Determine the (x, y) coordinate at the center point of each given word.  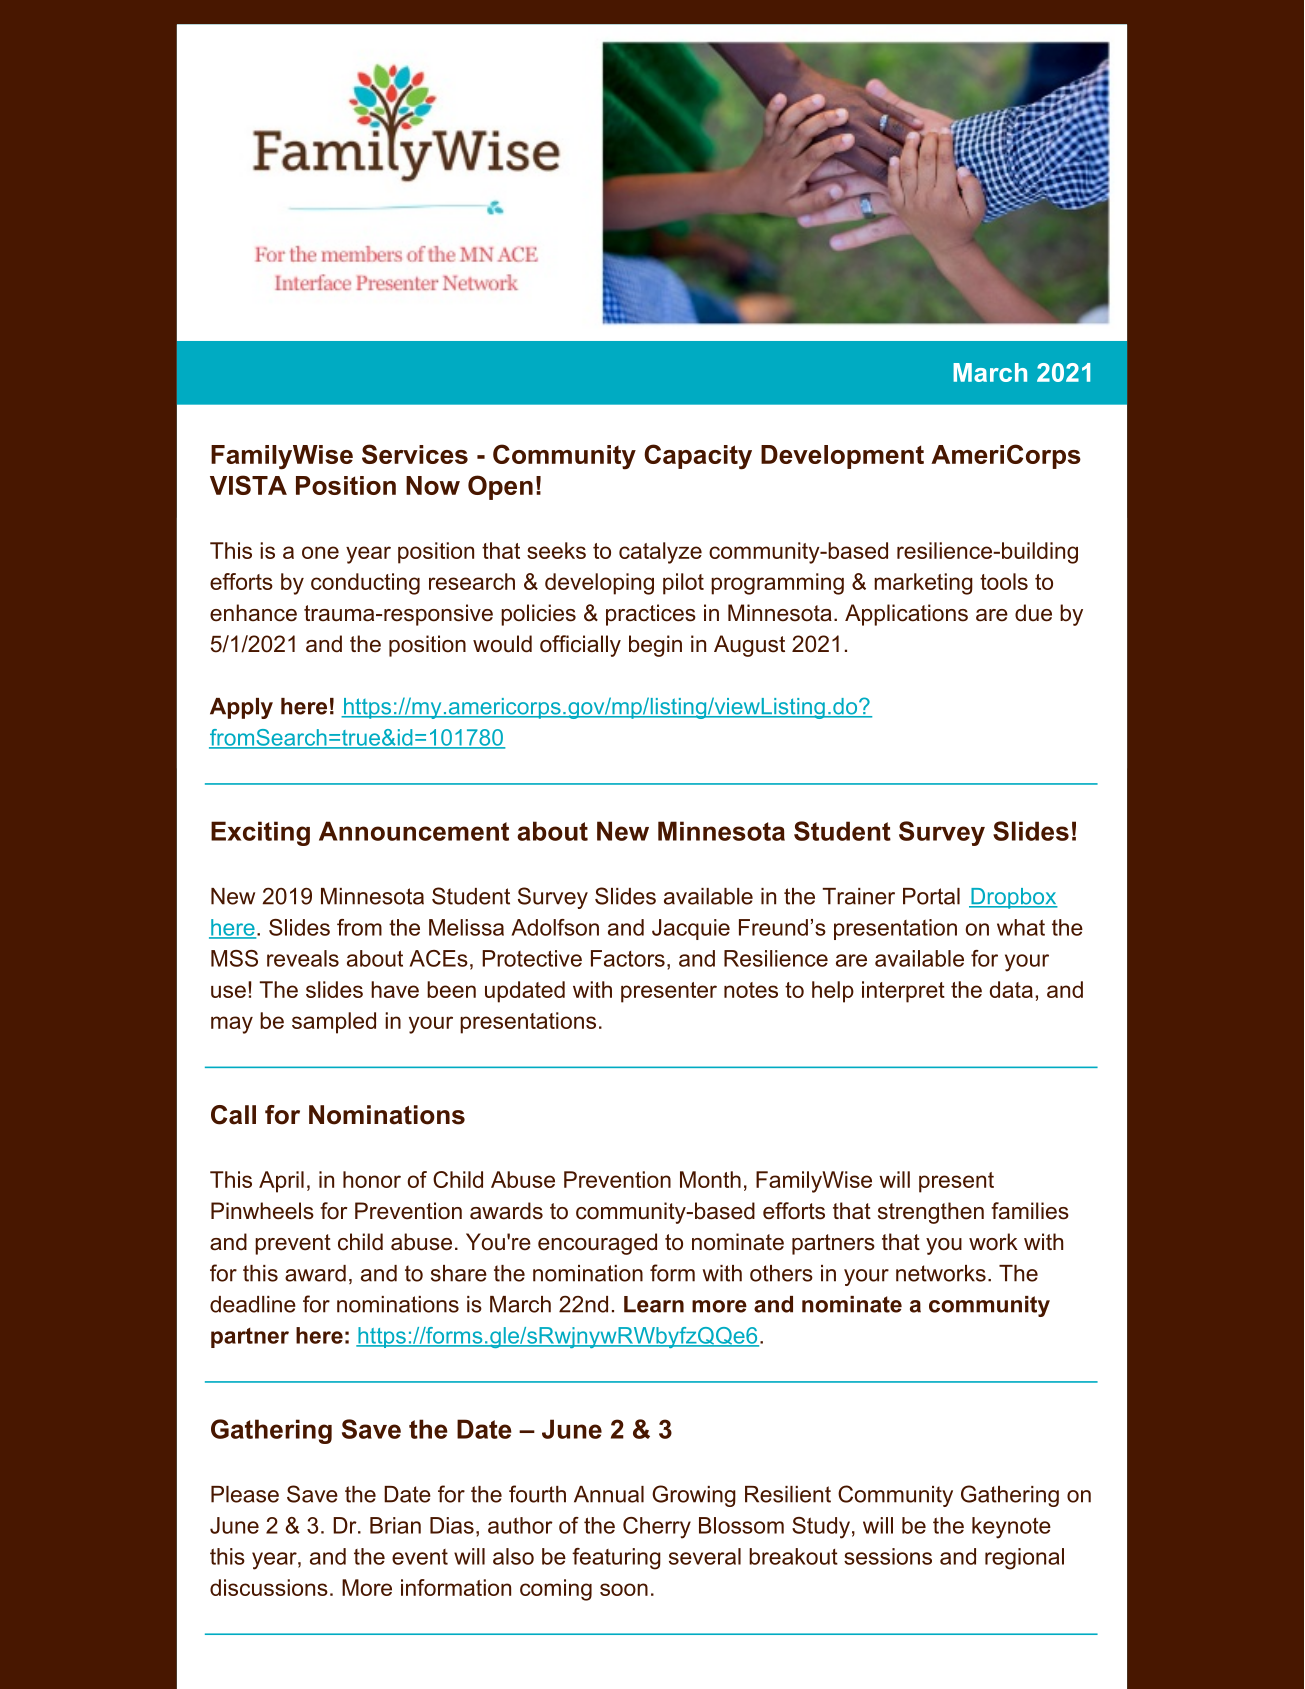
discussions (269, 1587)
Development (842, 457)
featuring (616, 1559)
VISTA (248, 485)
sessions (888, 1556)
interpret (903, 992)
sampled (334, 1023)
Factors (628, 958)
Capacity (698, 457)
